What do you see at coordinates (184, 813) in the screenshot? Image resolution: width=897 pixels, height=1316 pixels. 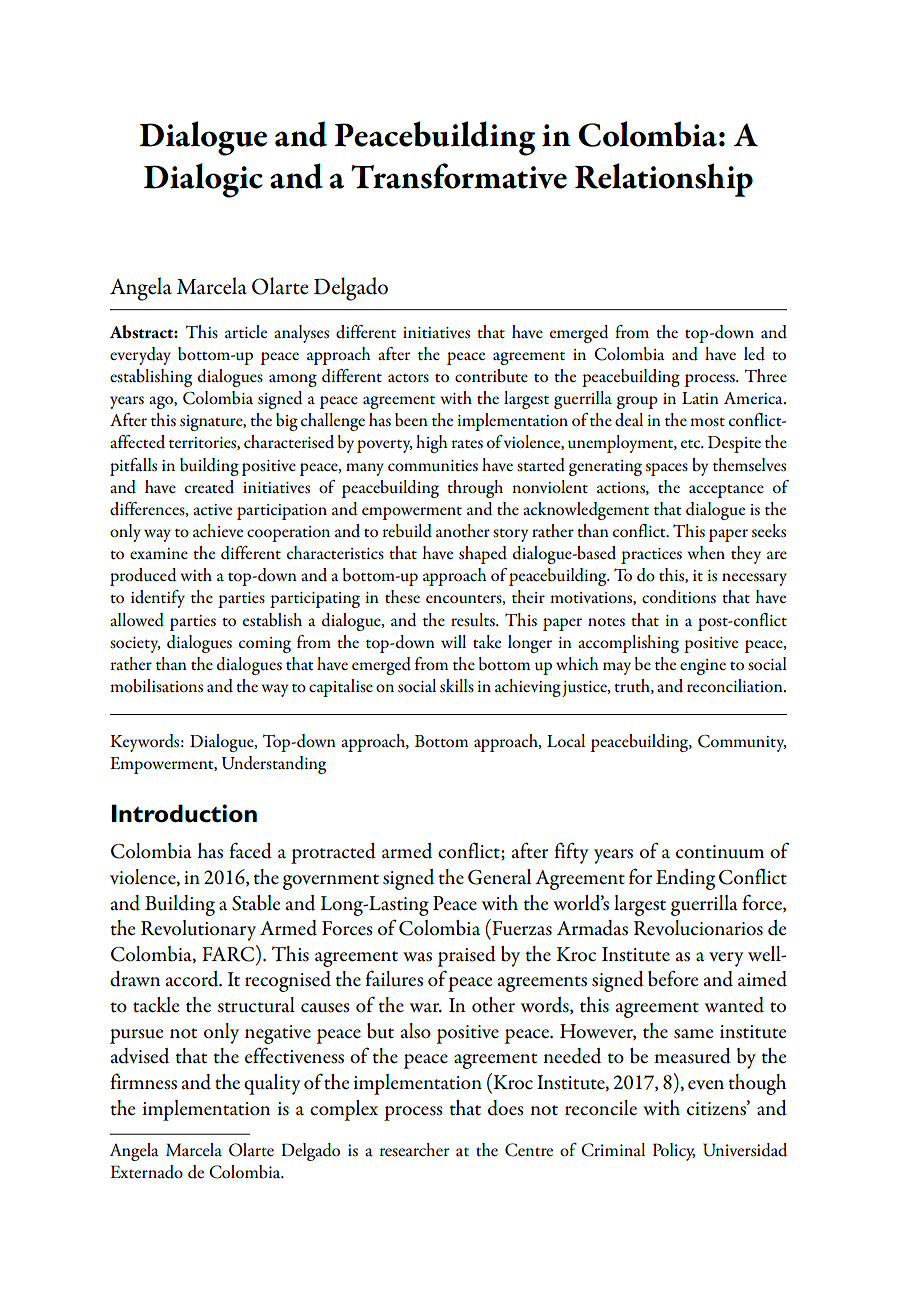 I see `Introduction` at bounding box center [184, 813].
